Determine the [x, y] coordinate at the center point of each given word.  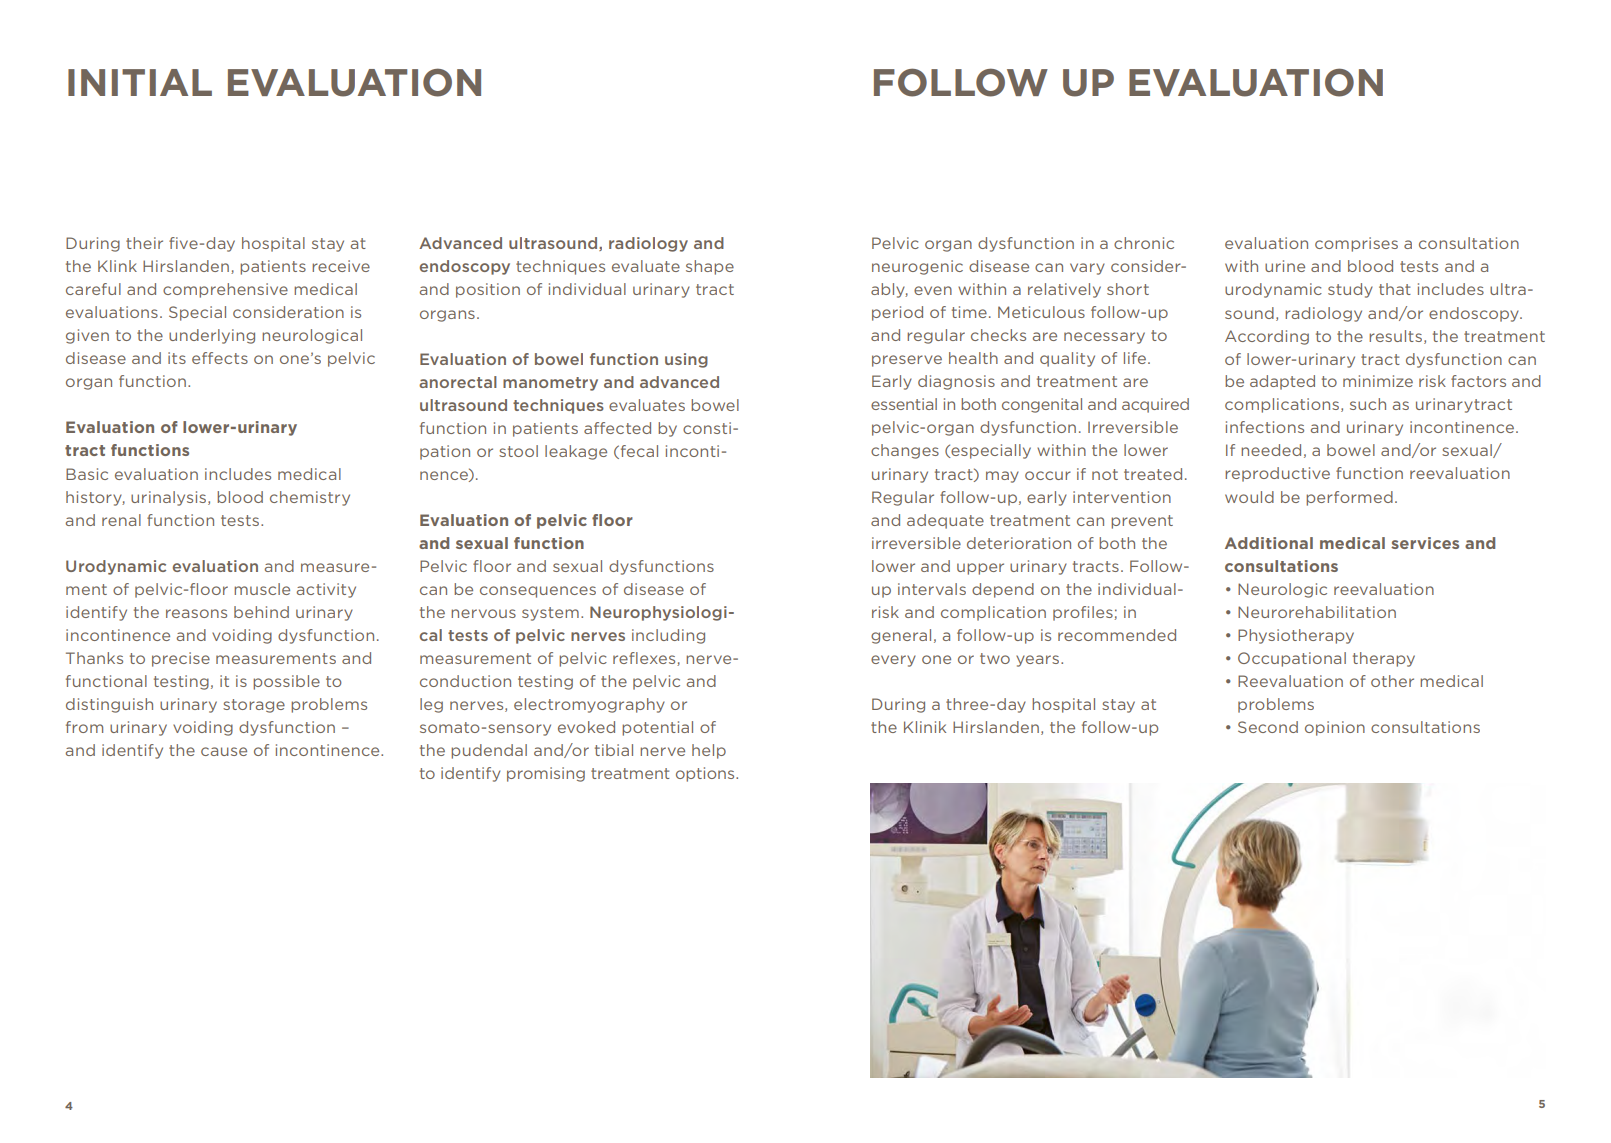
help [709, 751]
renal [121, 520]
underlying [212, 336]
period [897, 313]
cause [224, 751]
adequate [945, 521]
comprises [1356, 244]
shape [710, 267]
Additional [1269, 543]
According [1267, 337]
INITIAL [140, 82]
